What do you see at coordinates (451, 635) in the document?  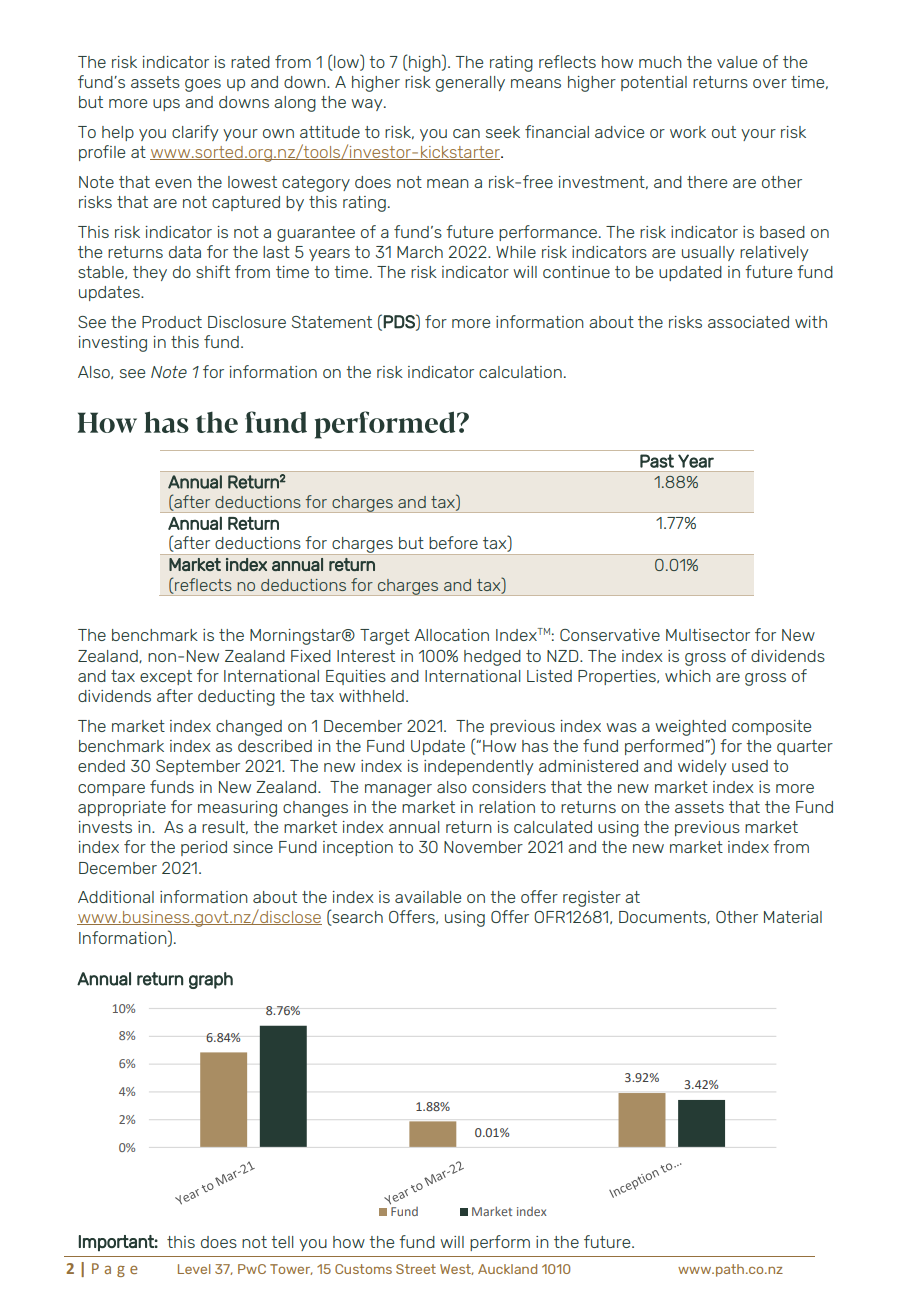 I see `Allocation` at bounding box center [451, 635].
